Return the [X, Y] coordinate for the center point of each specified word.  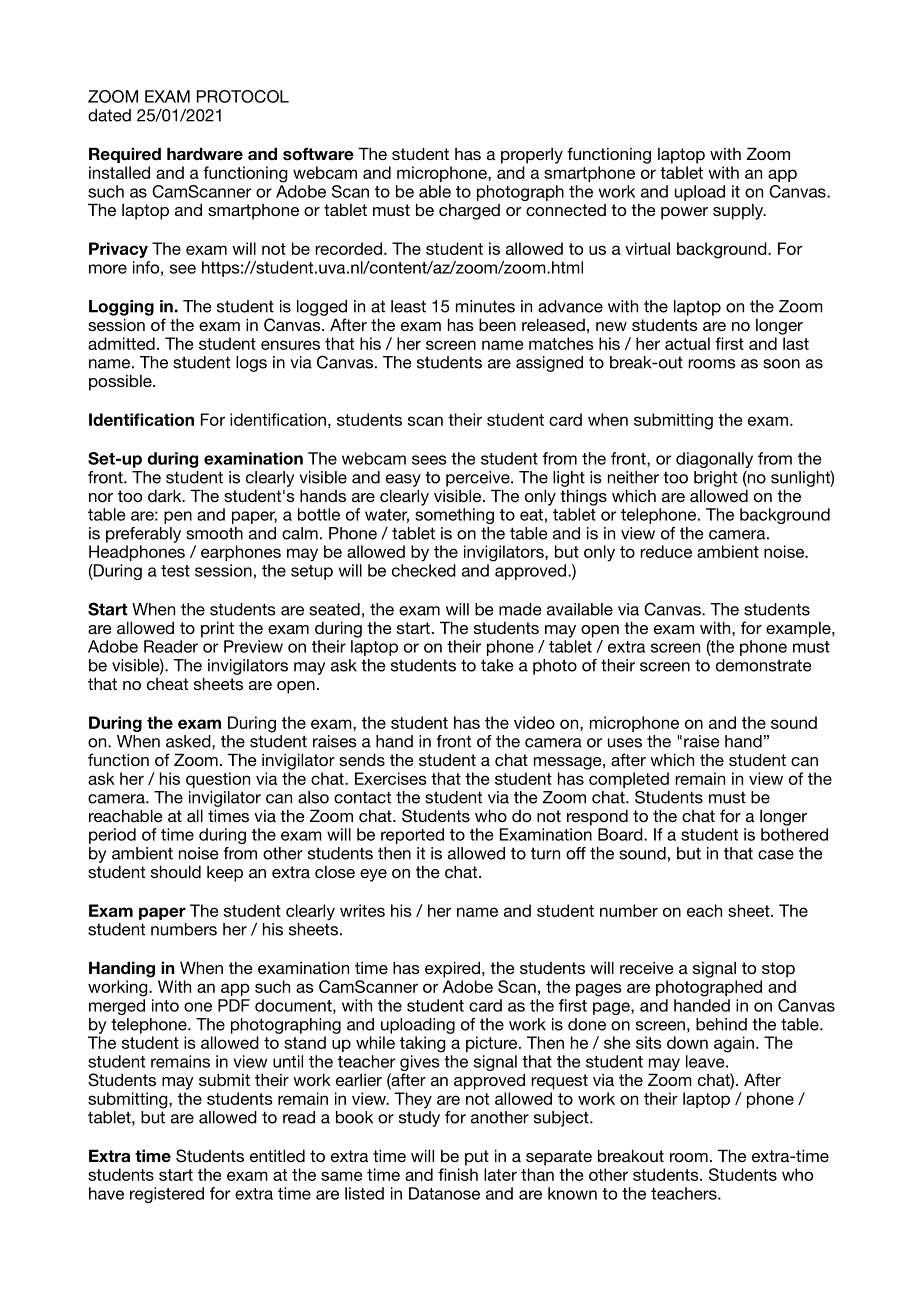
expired [452, 969]
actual [687, 343]
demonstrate [763, 665]
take [497, 665]
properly [532, 156]
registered [167, 1195]
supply [739, 212]
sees [429, 460]
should [176, 871]
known [572, 1193]
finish [458, 1174]
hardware [205, 153]
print [217, 629]
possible [121, 382]
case [776, 855]
